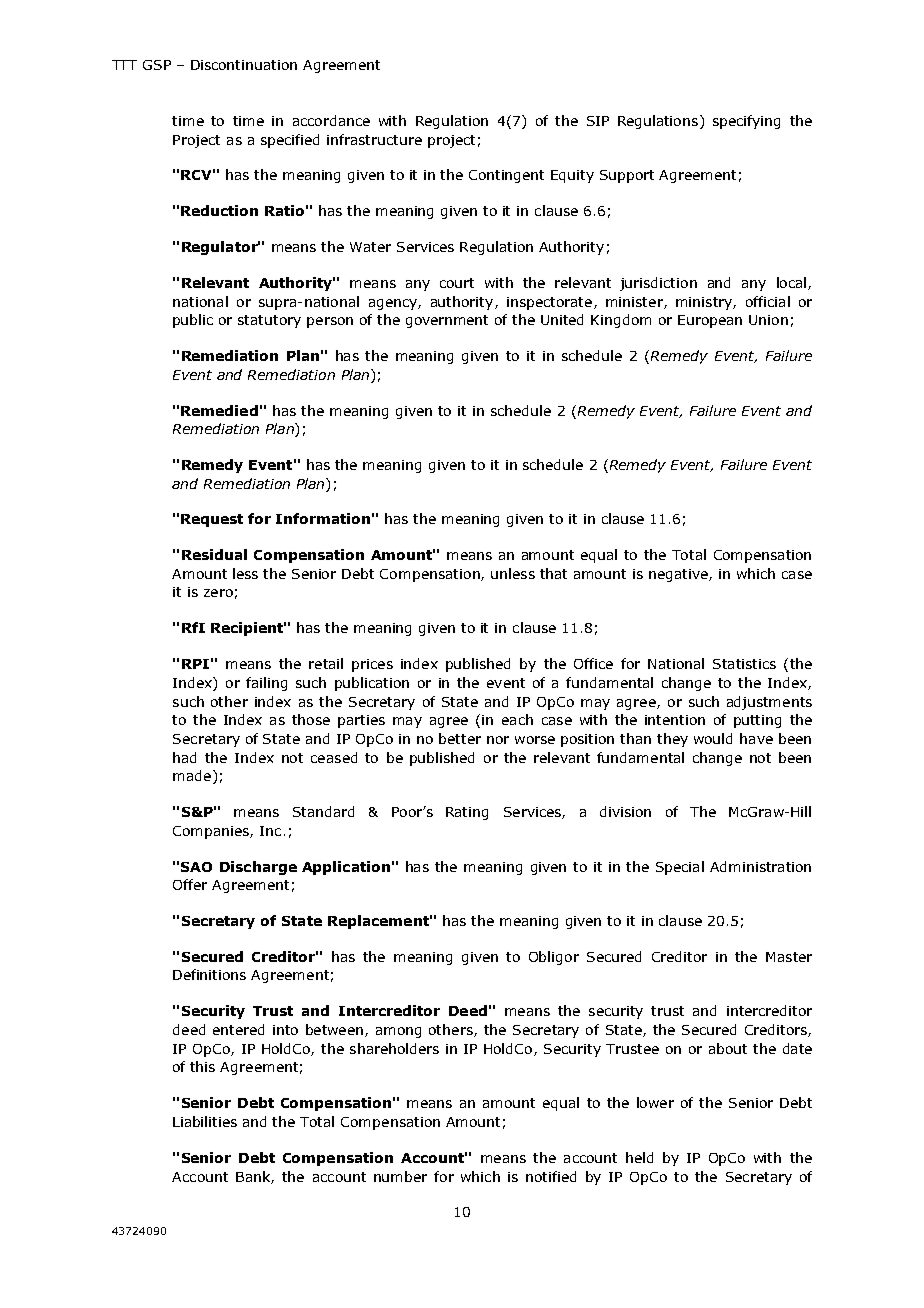 The height and width of the screenshot is (1308, 924). I want to click on infrastructure, so click(374, 139).
